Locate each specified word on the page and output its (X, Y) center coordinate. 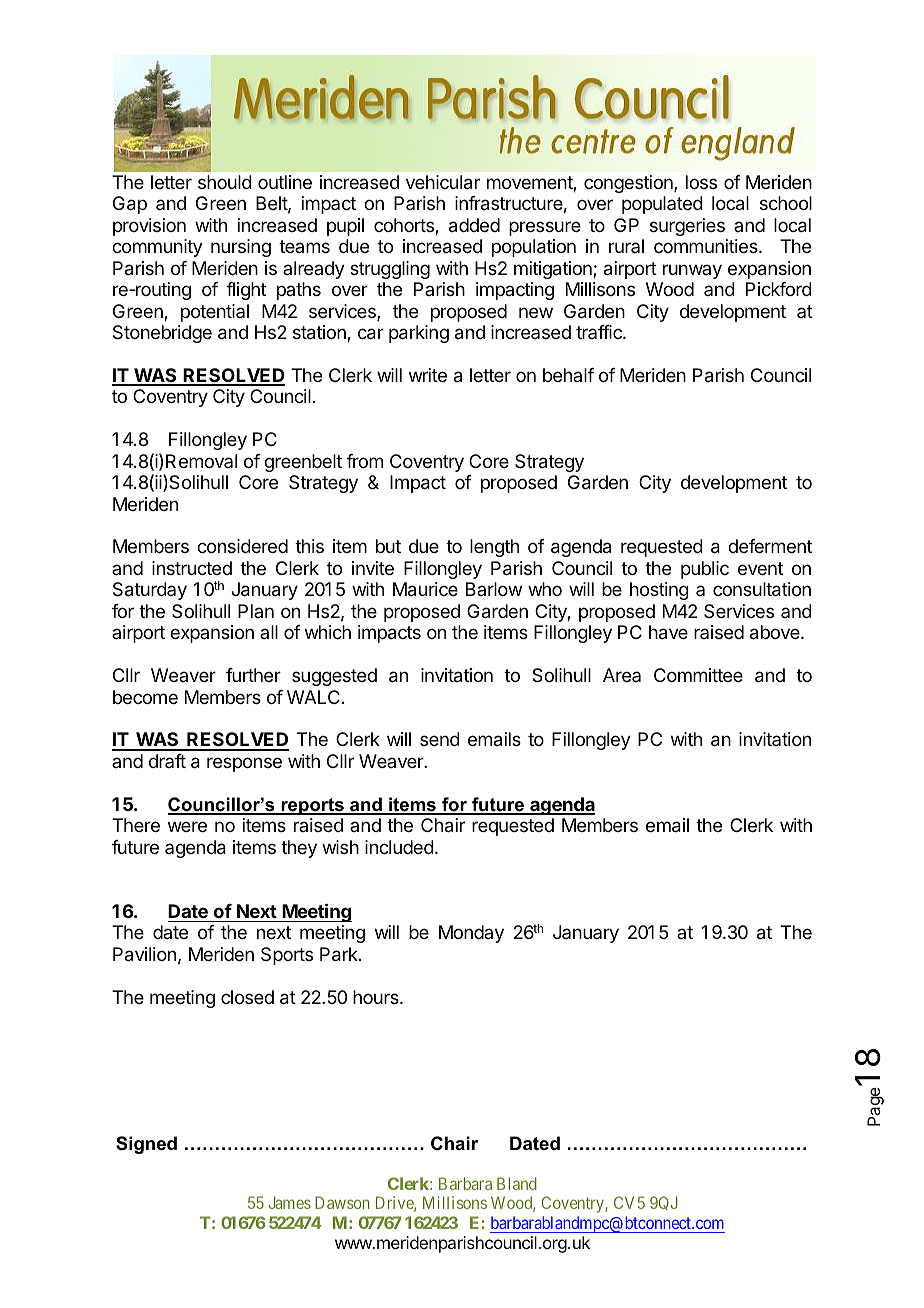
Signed (146, 1145)
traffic (600, 332)
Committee (698, 675)
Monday (471, 934)
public (705, 570)
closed (247, 997)
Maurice (425, 589)
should (225, 182)
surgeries (687, 227)
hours (377, 997)
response (244, 764)
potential (215, 313)
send (440, 739)
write (428, 375)
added (474, 225)
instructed (192, 568)
